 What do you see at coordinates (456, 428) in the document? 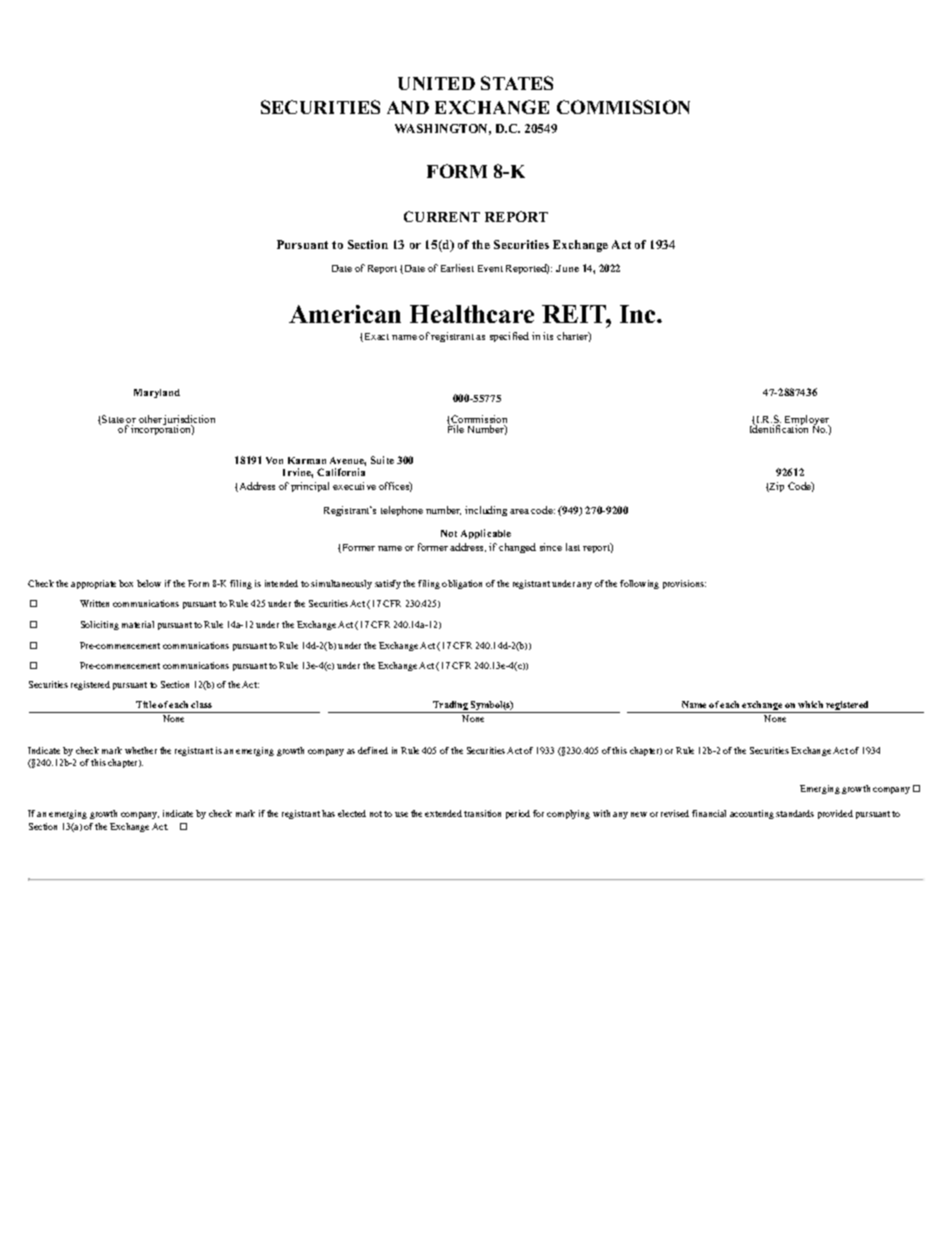
I see `File` at bounding box center [456, 428].
